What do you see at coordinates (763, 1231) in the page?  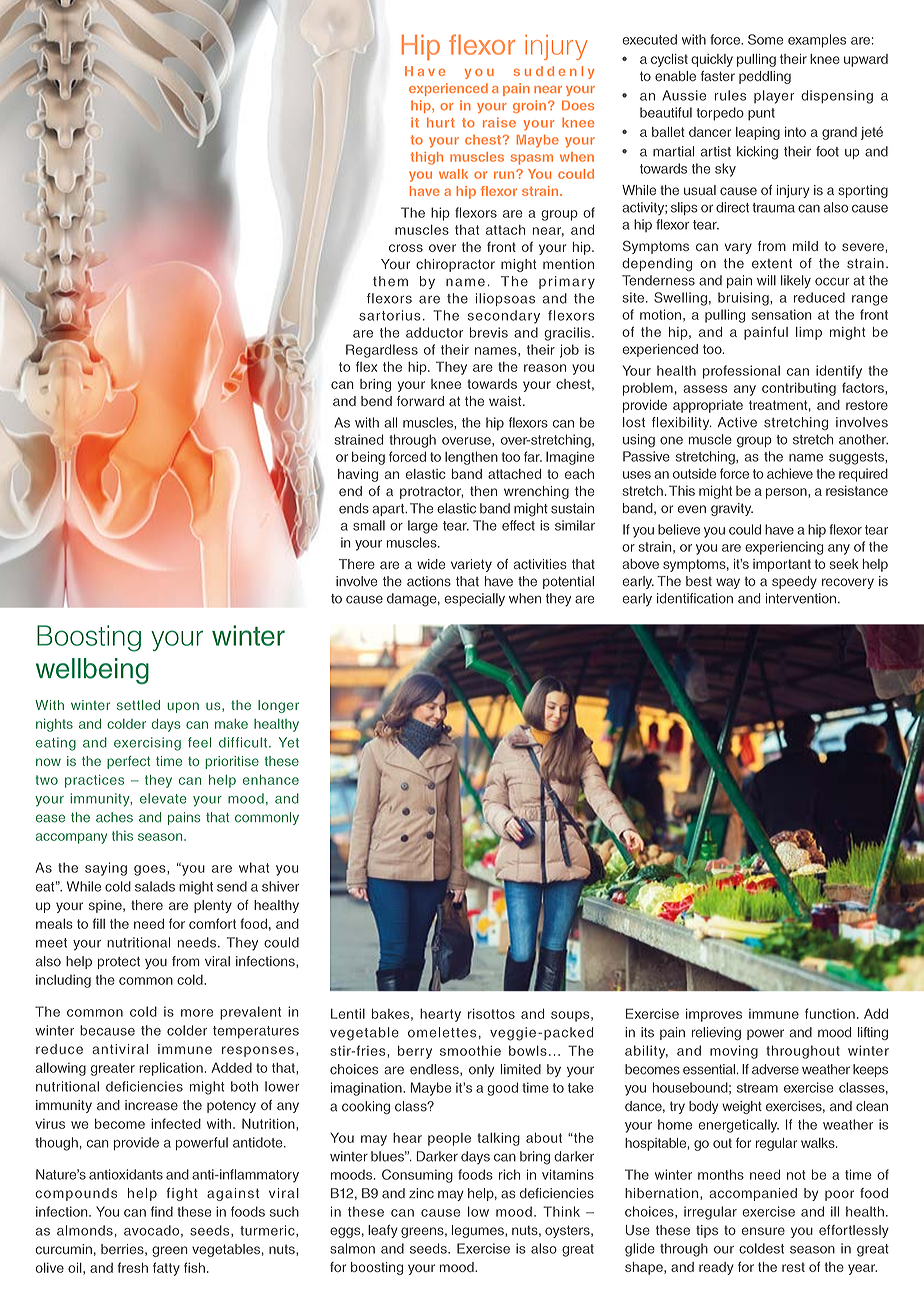 I see `ensure` at bounding box center [763, 1231].
